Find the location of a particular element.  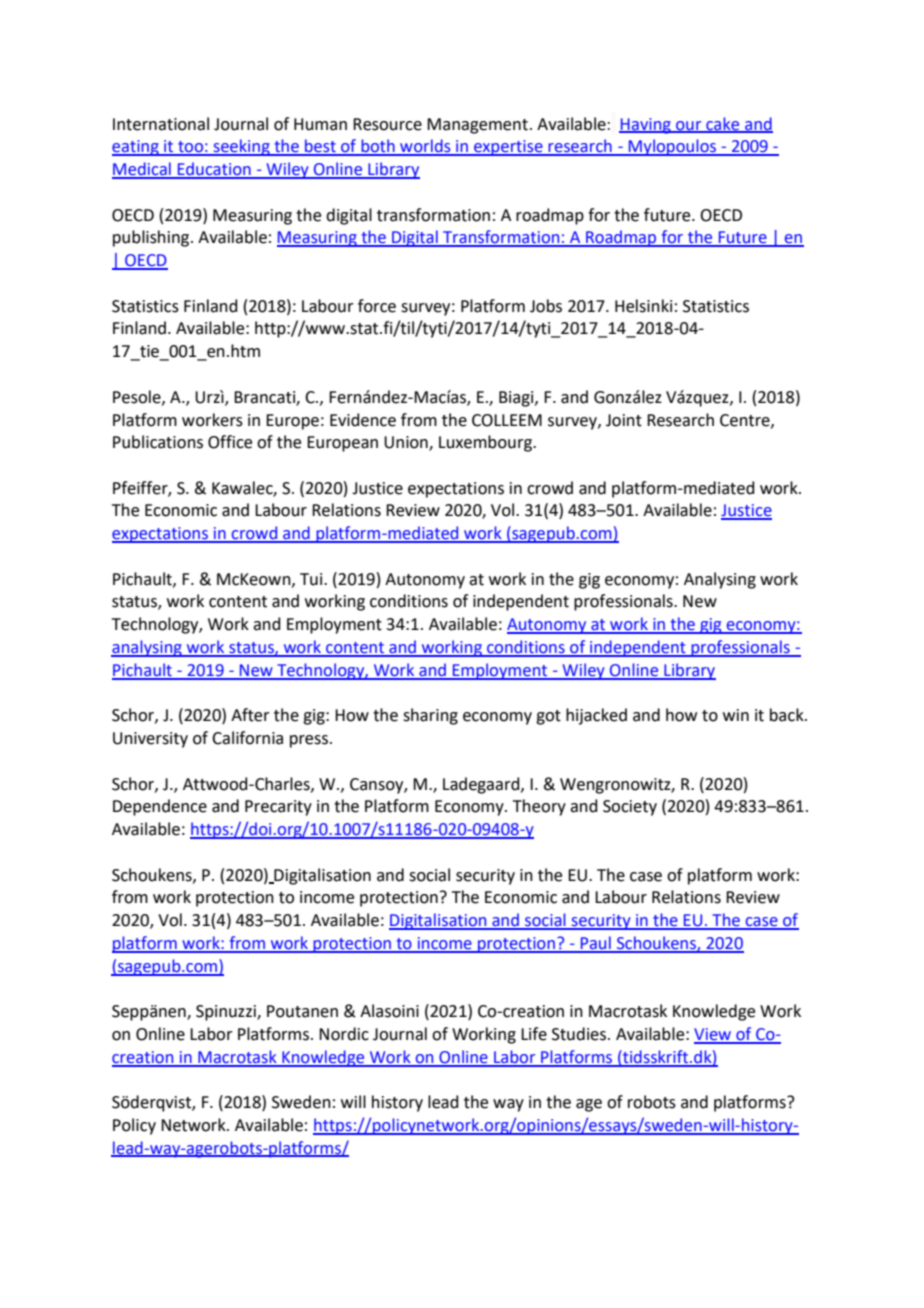

win is located at coordinates (736, 715).
